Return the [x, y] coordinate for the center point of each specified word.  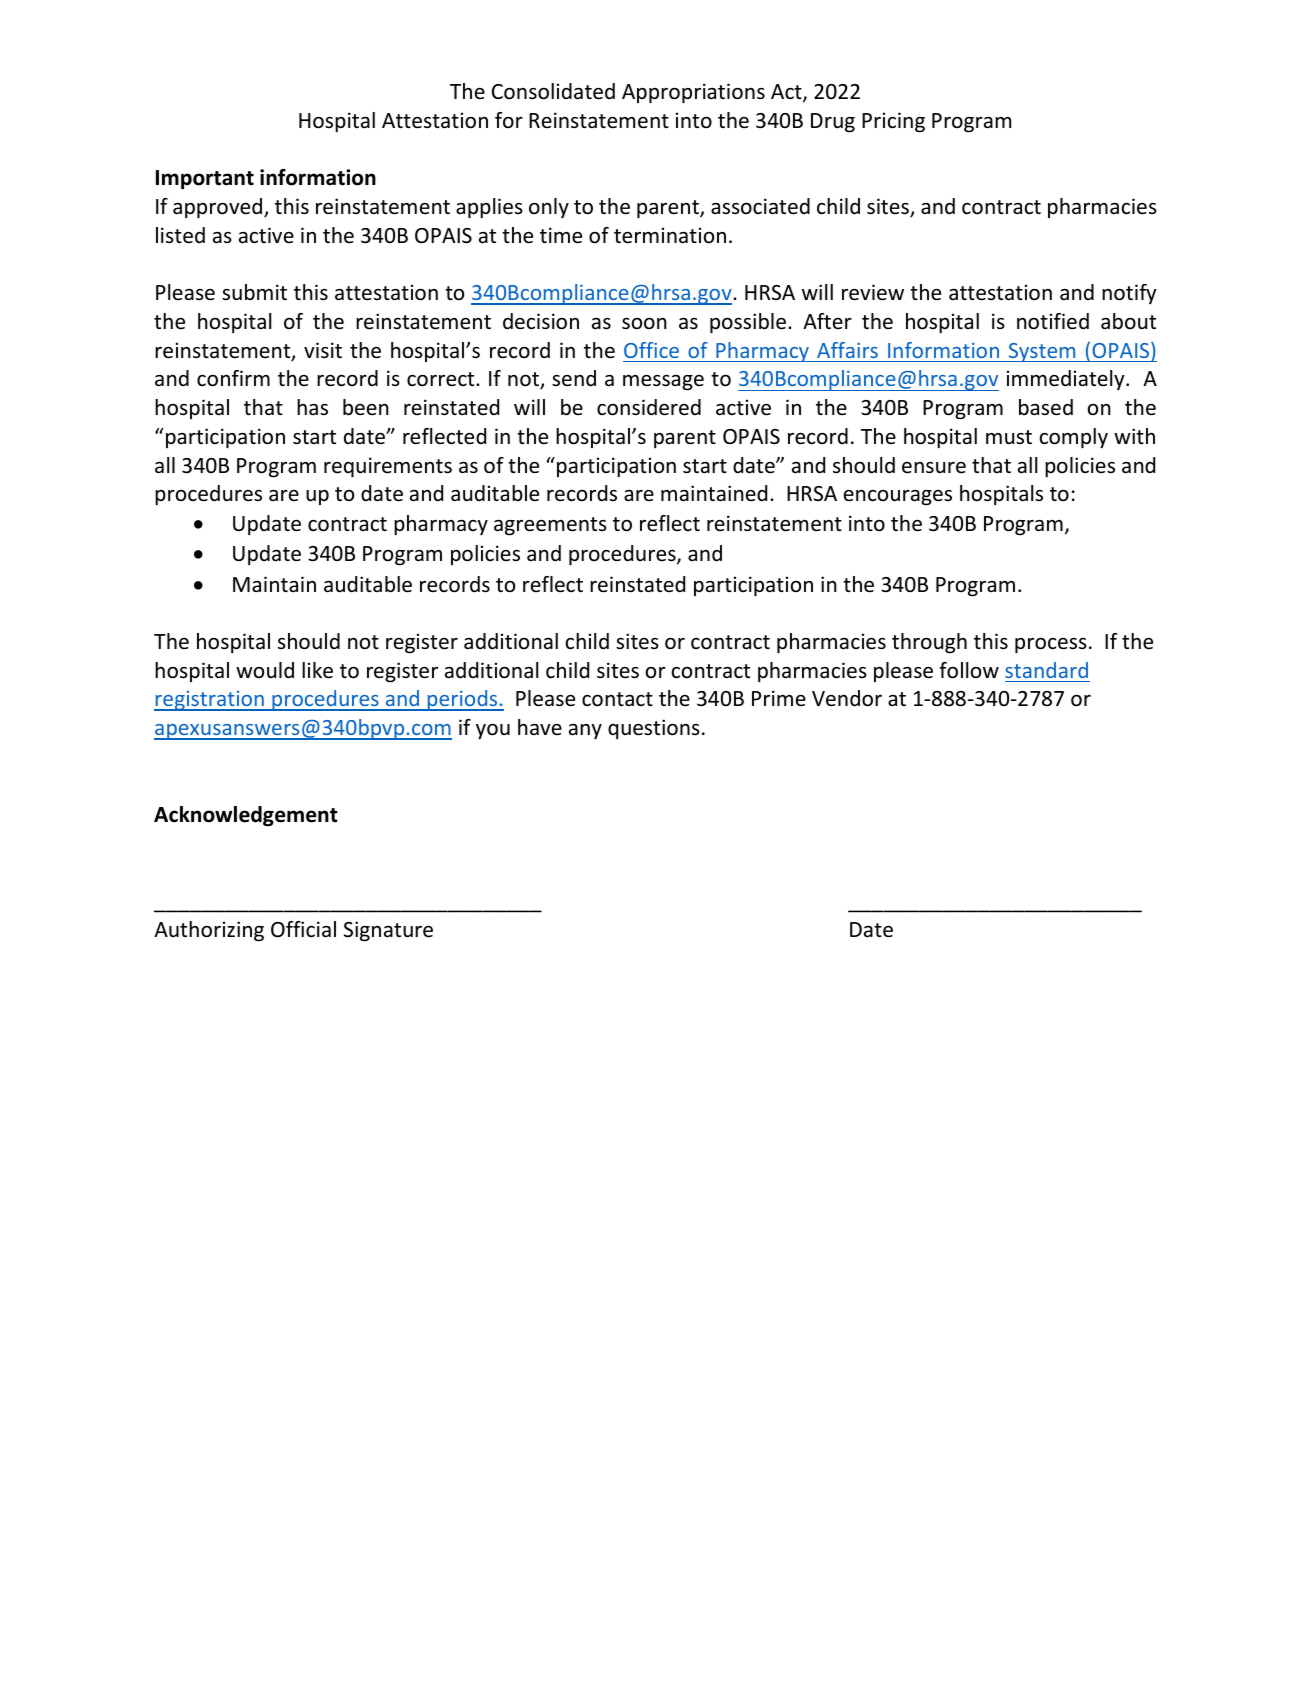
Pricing [893, 122]
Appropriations [693, 93]
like [317, 670]
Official [303, 929]
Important [205, 179]
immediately [1067, 380]
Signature [388, 931]
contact [617, 699]
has [312, 407]
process [1051, 646]
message [663, 383]
